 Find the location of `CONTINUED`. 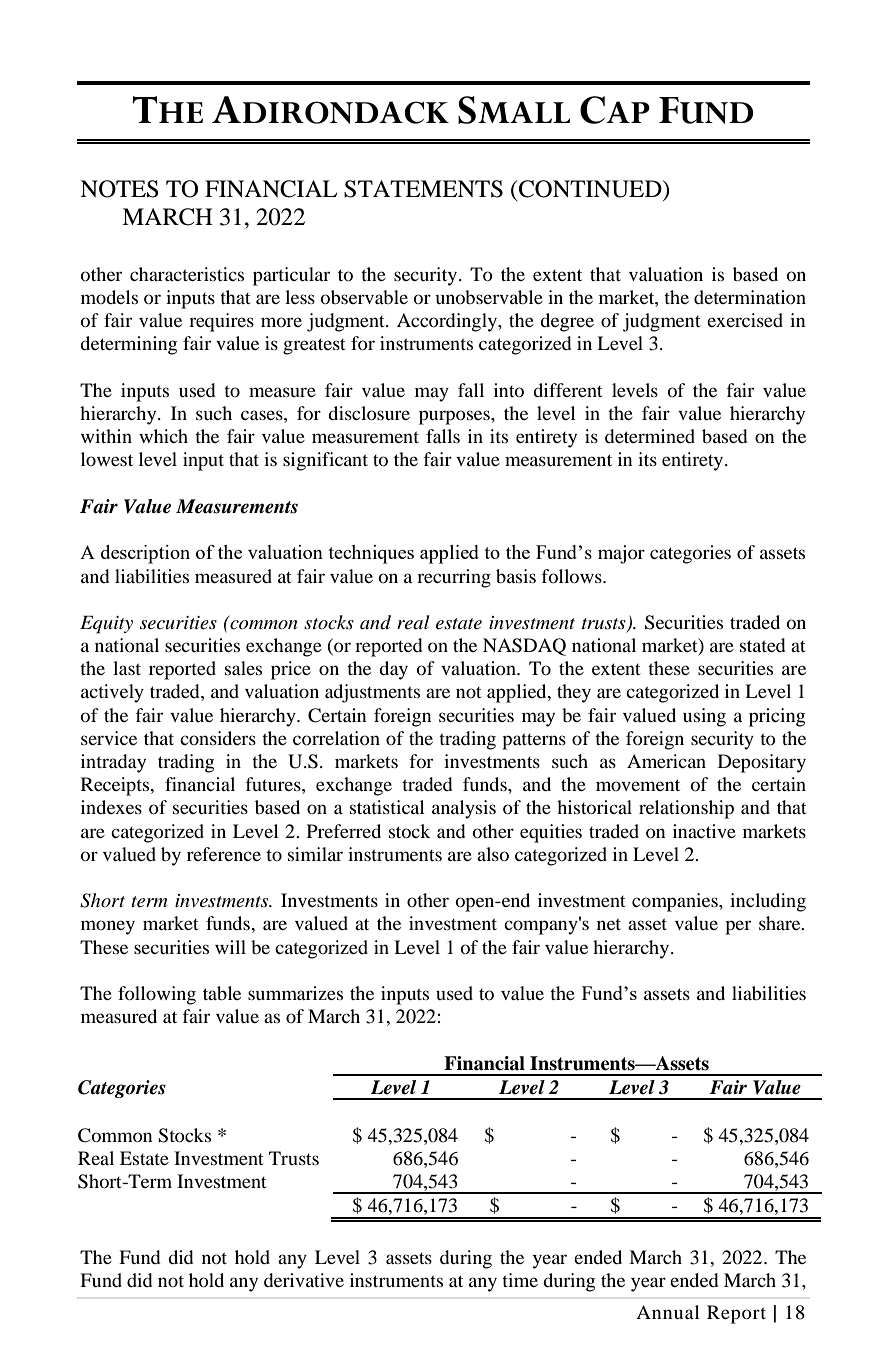

CONTINUED is located at coordinates (590, 189).
